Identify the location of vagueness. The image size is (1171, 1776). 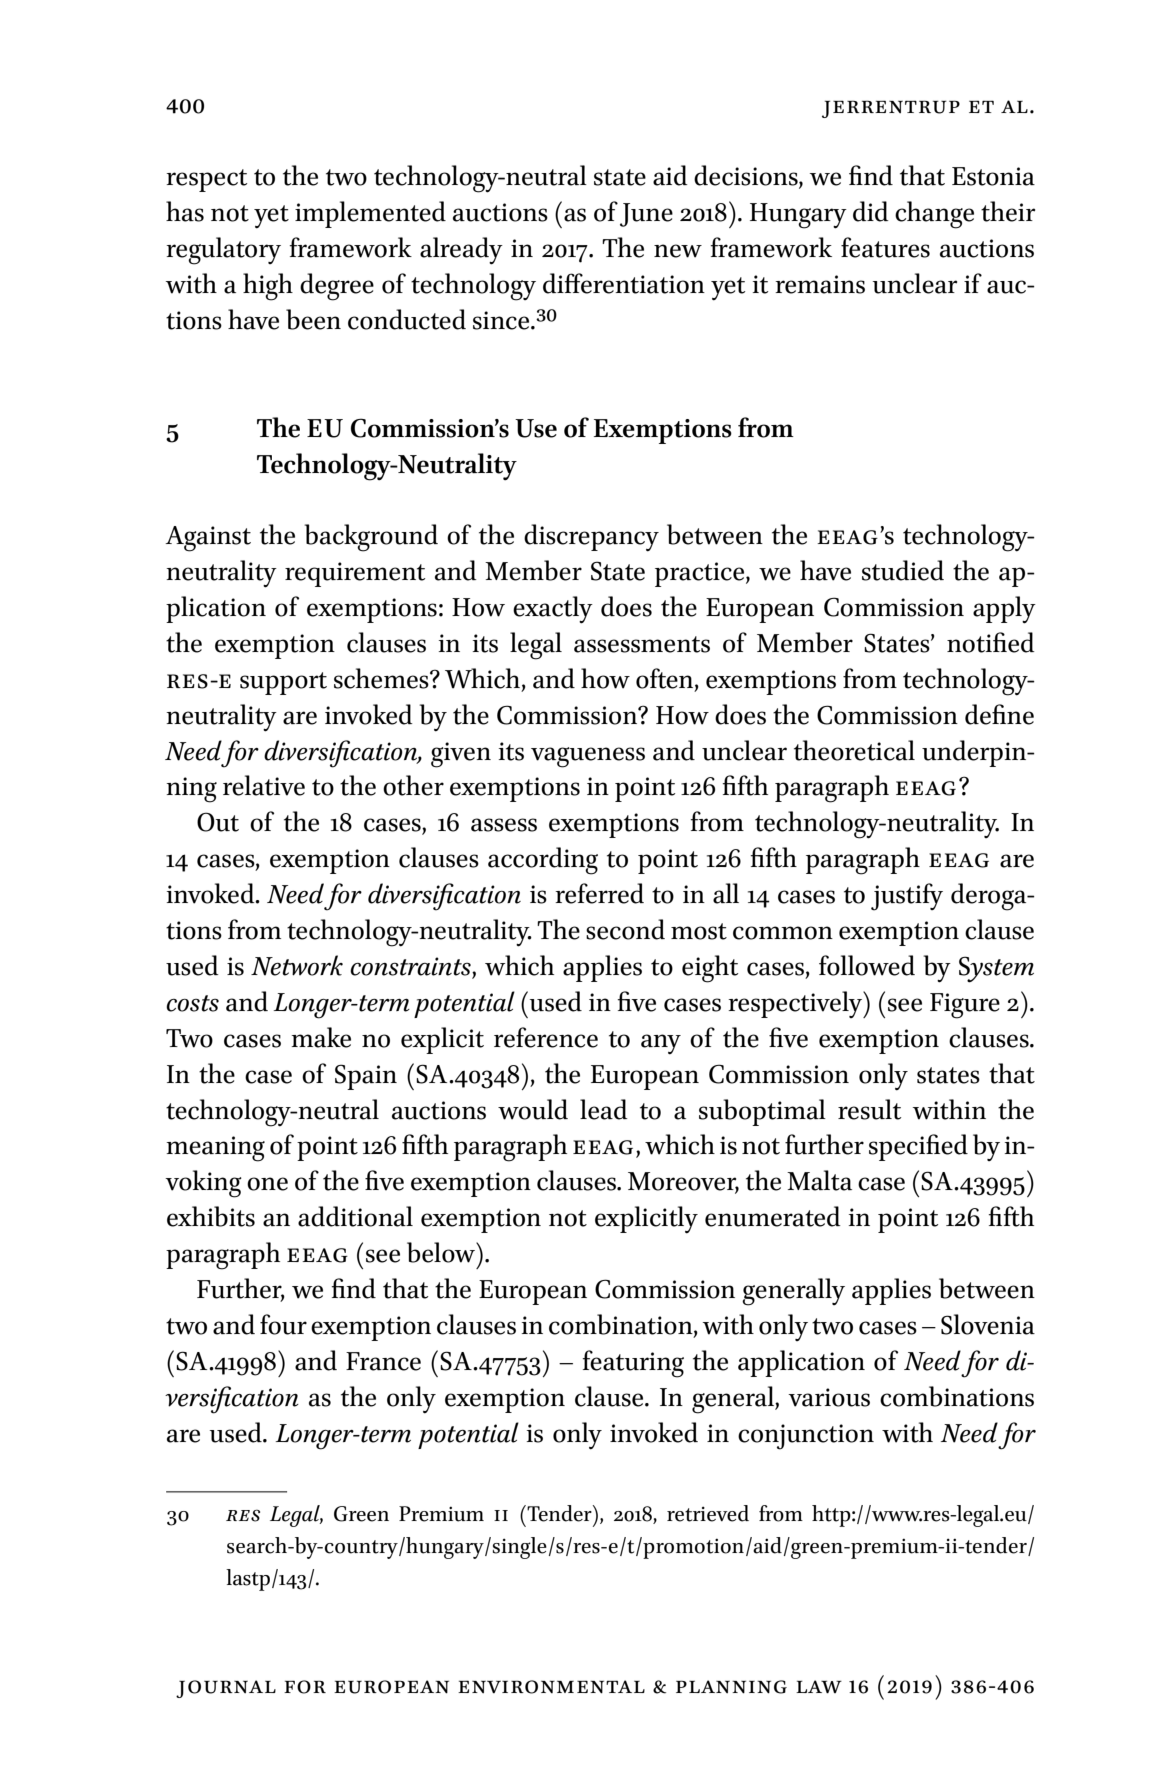
(588, 757).
